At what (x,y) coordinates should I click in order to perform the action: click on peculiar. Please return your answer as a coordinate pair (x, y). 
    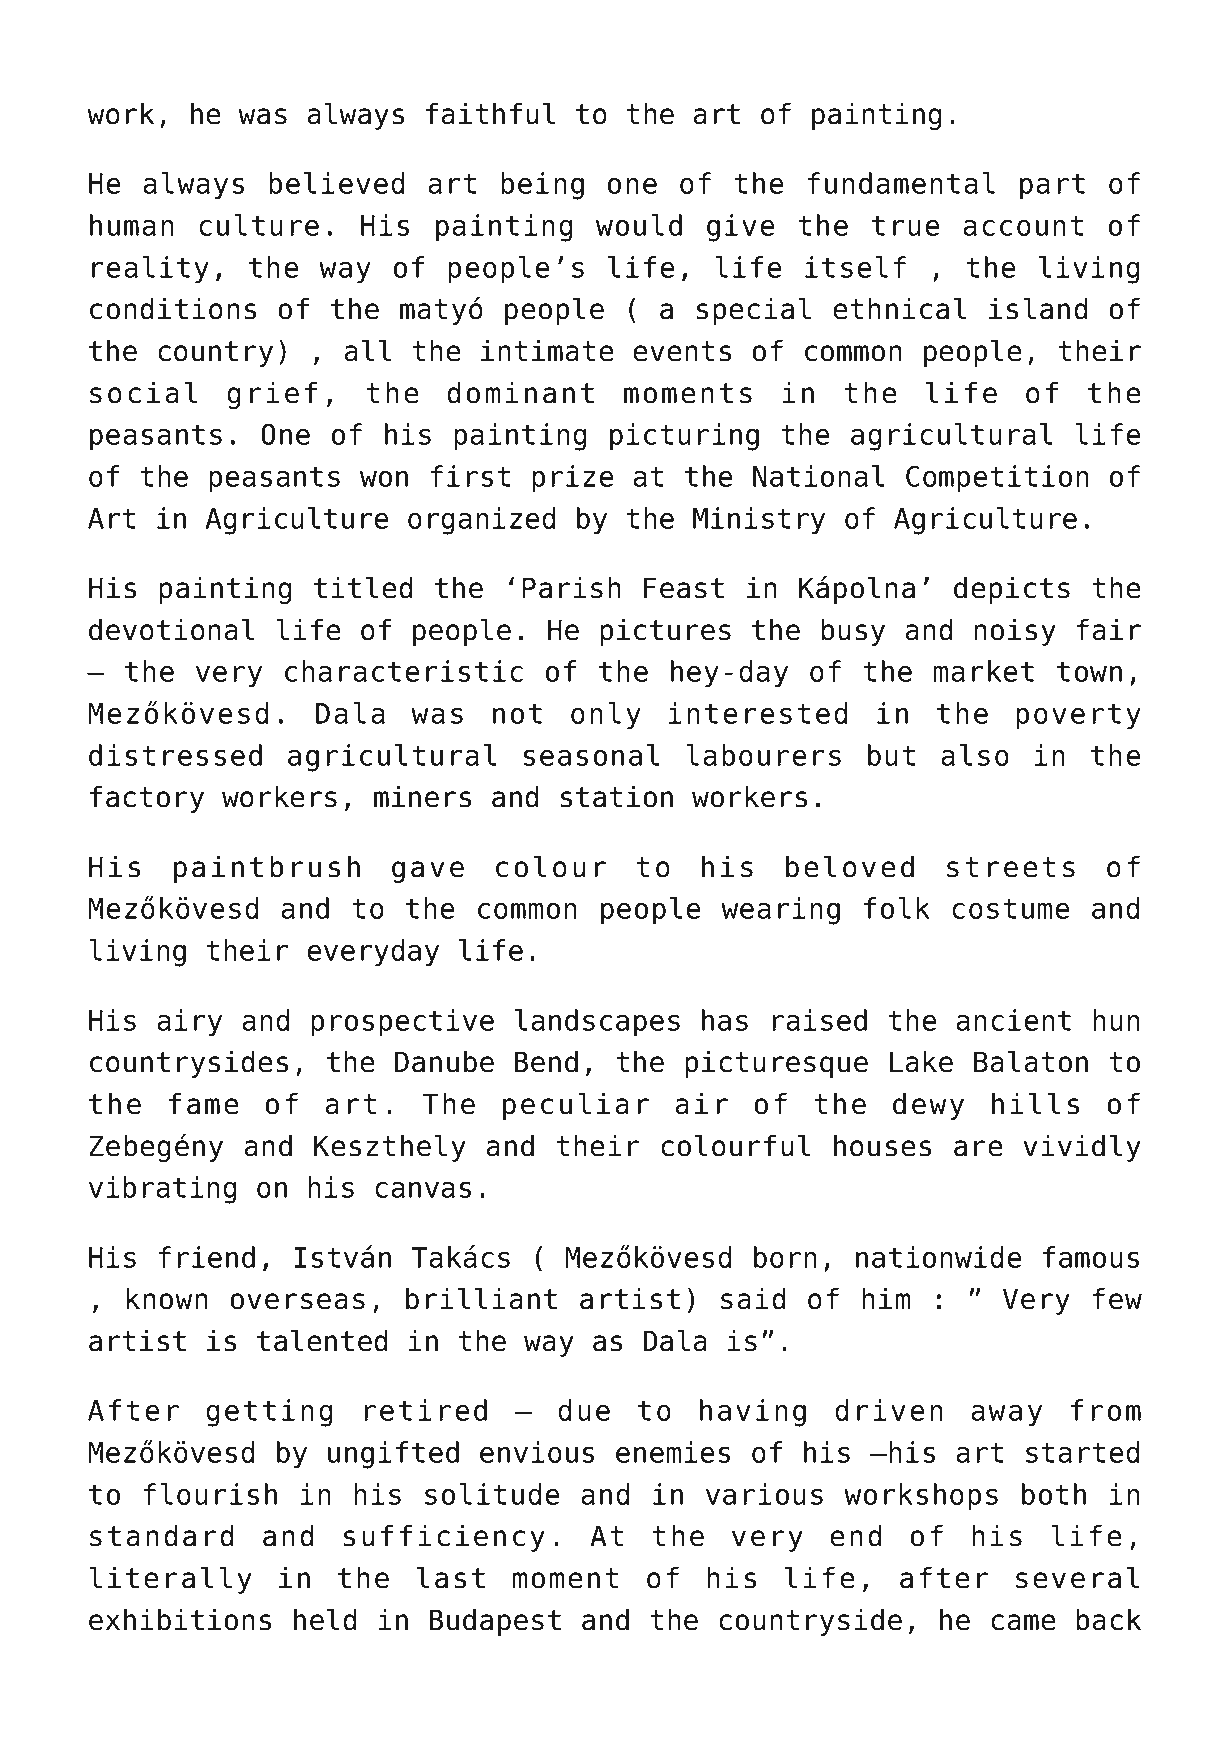
    Looking at the image, I should click on (576, 1106).
